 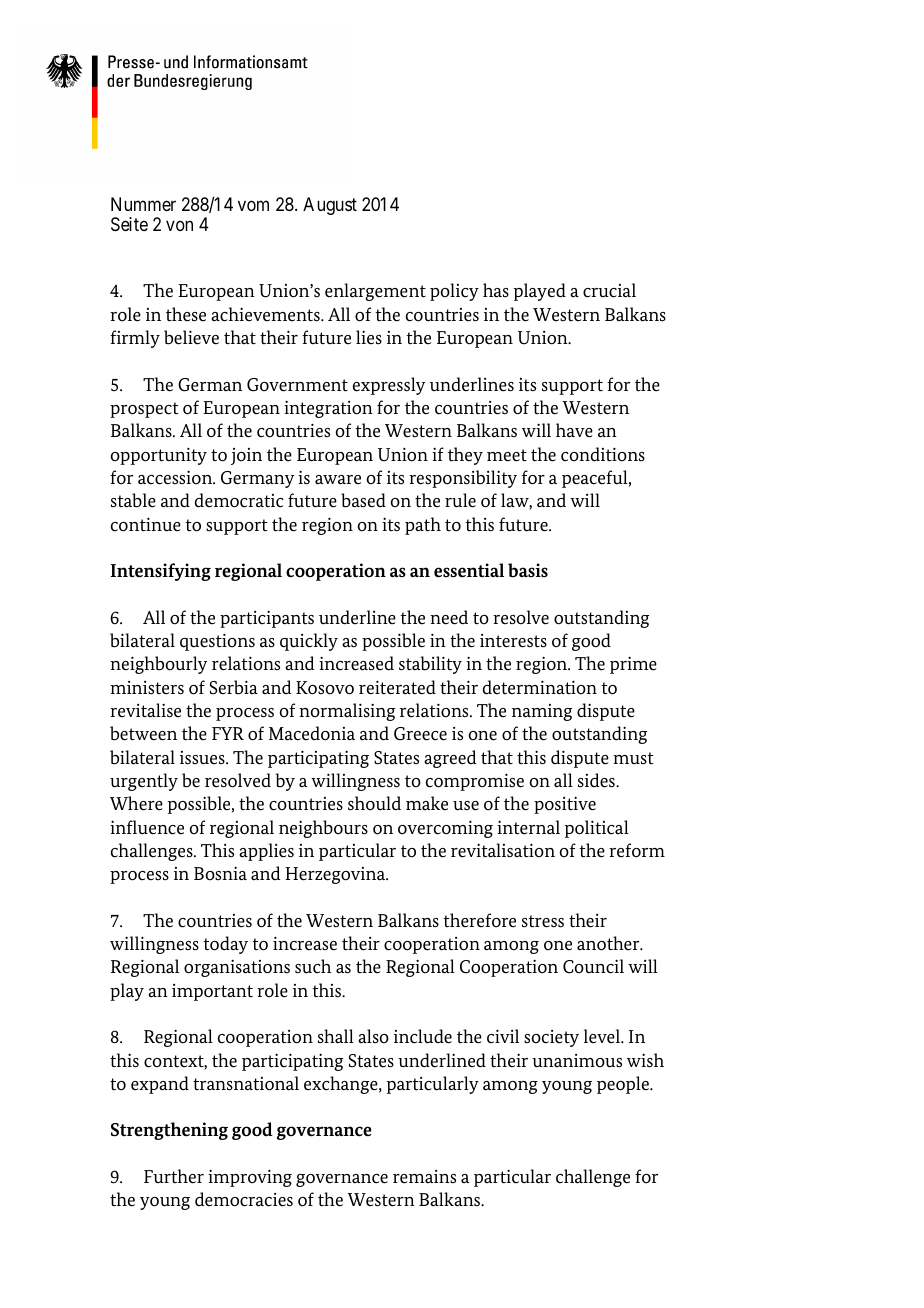 I want to click on expressly, so click(x=389, y=386).
